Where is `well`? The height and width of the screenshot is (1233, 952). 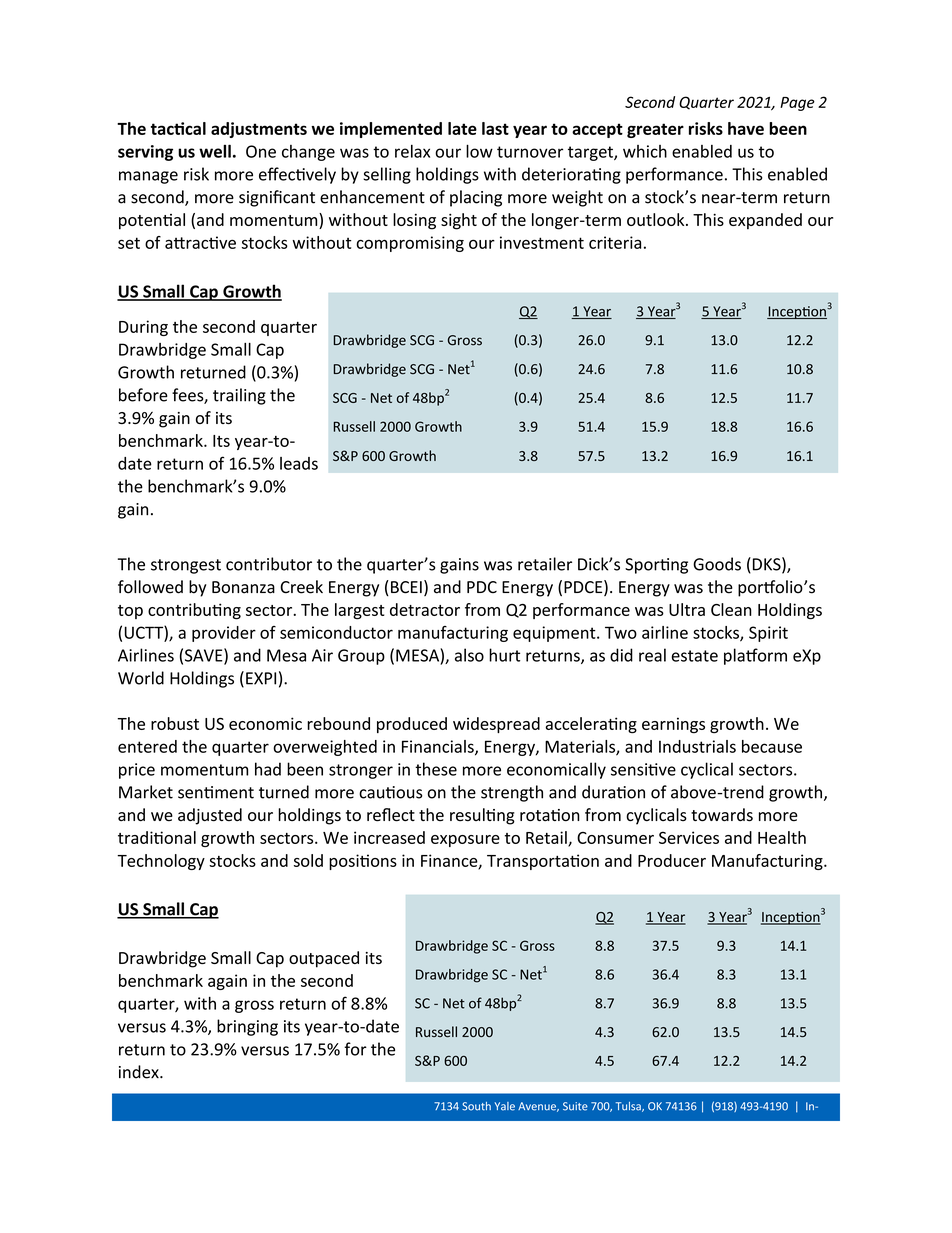
well is located at coordinates (215, 151).
